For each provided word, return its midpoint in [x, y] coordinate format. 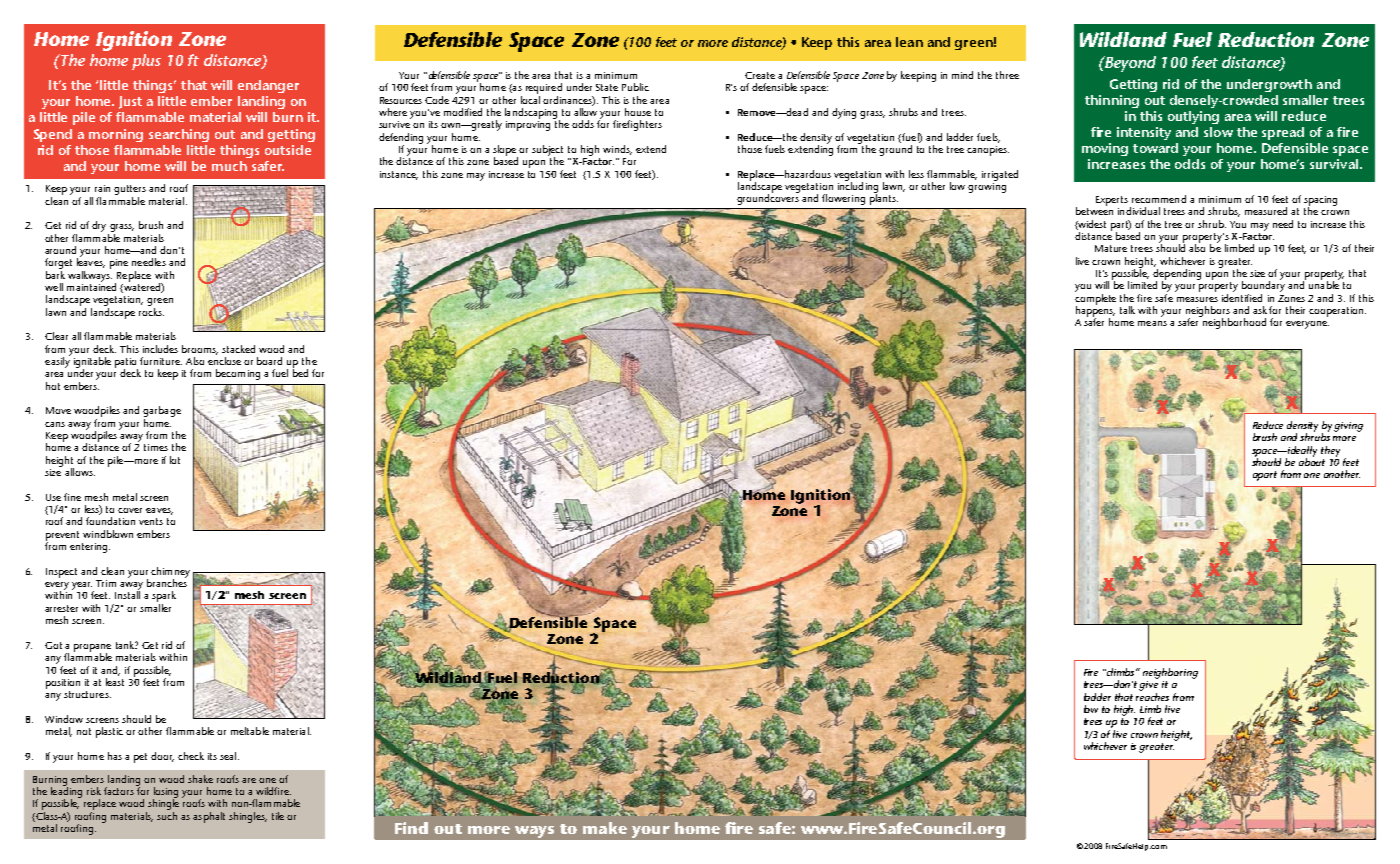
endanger [268, 86]
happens [1095, 311]
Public [635, 87]
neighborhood [1233, 322]
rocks [151, 312]
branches [167, 582]
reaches [1152, 697]
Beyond [1129, 64]
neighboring [1170, 673]
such [167, 816]
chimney [170, 573]
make [605, 828]
